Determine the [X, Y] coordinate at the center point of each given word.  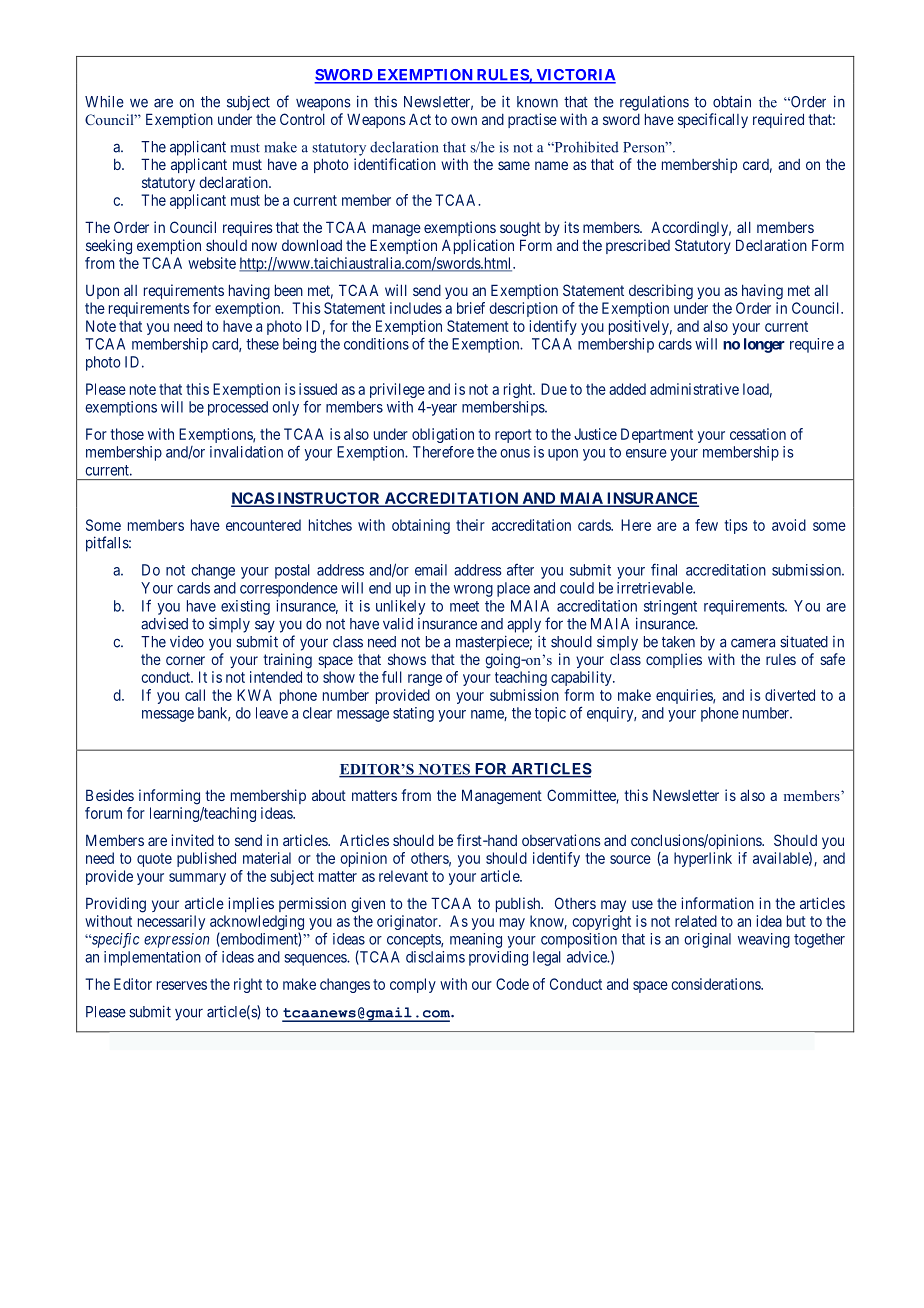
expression [176, 940]
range [425, 680]
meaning [476, 940]
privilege [397, 390]
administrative [694, 389]
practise [532, 120]
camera [753, 643]
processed [238, 408]
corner [185, 660]
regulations [654, 103]
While [104, 102]
